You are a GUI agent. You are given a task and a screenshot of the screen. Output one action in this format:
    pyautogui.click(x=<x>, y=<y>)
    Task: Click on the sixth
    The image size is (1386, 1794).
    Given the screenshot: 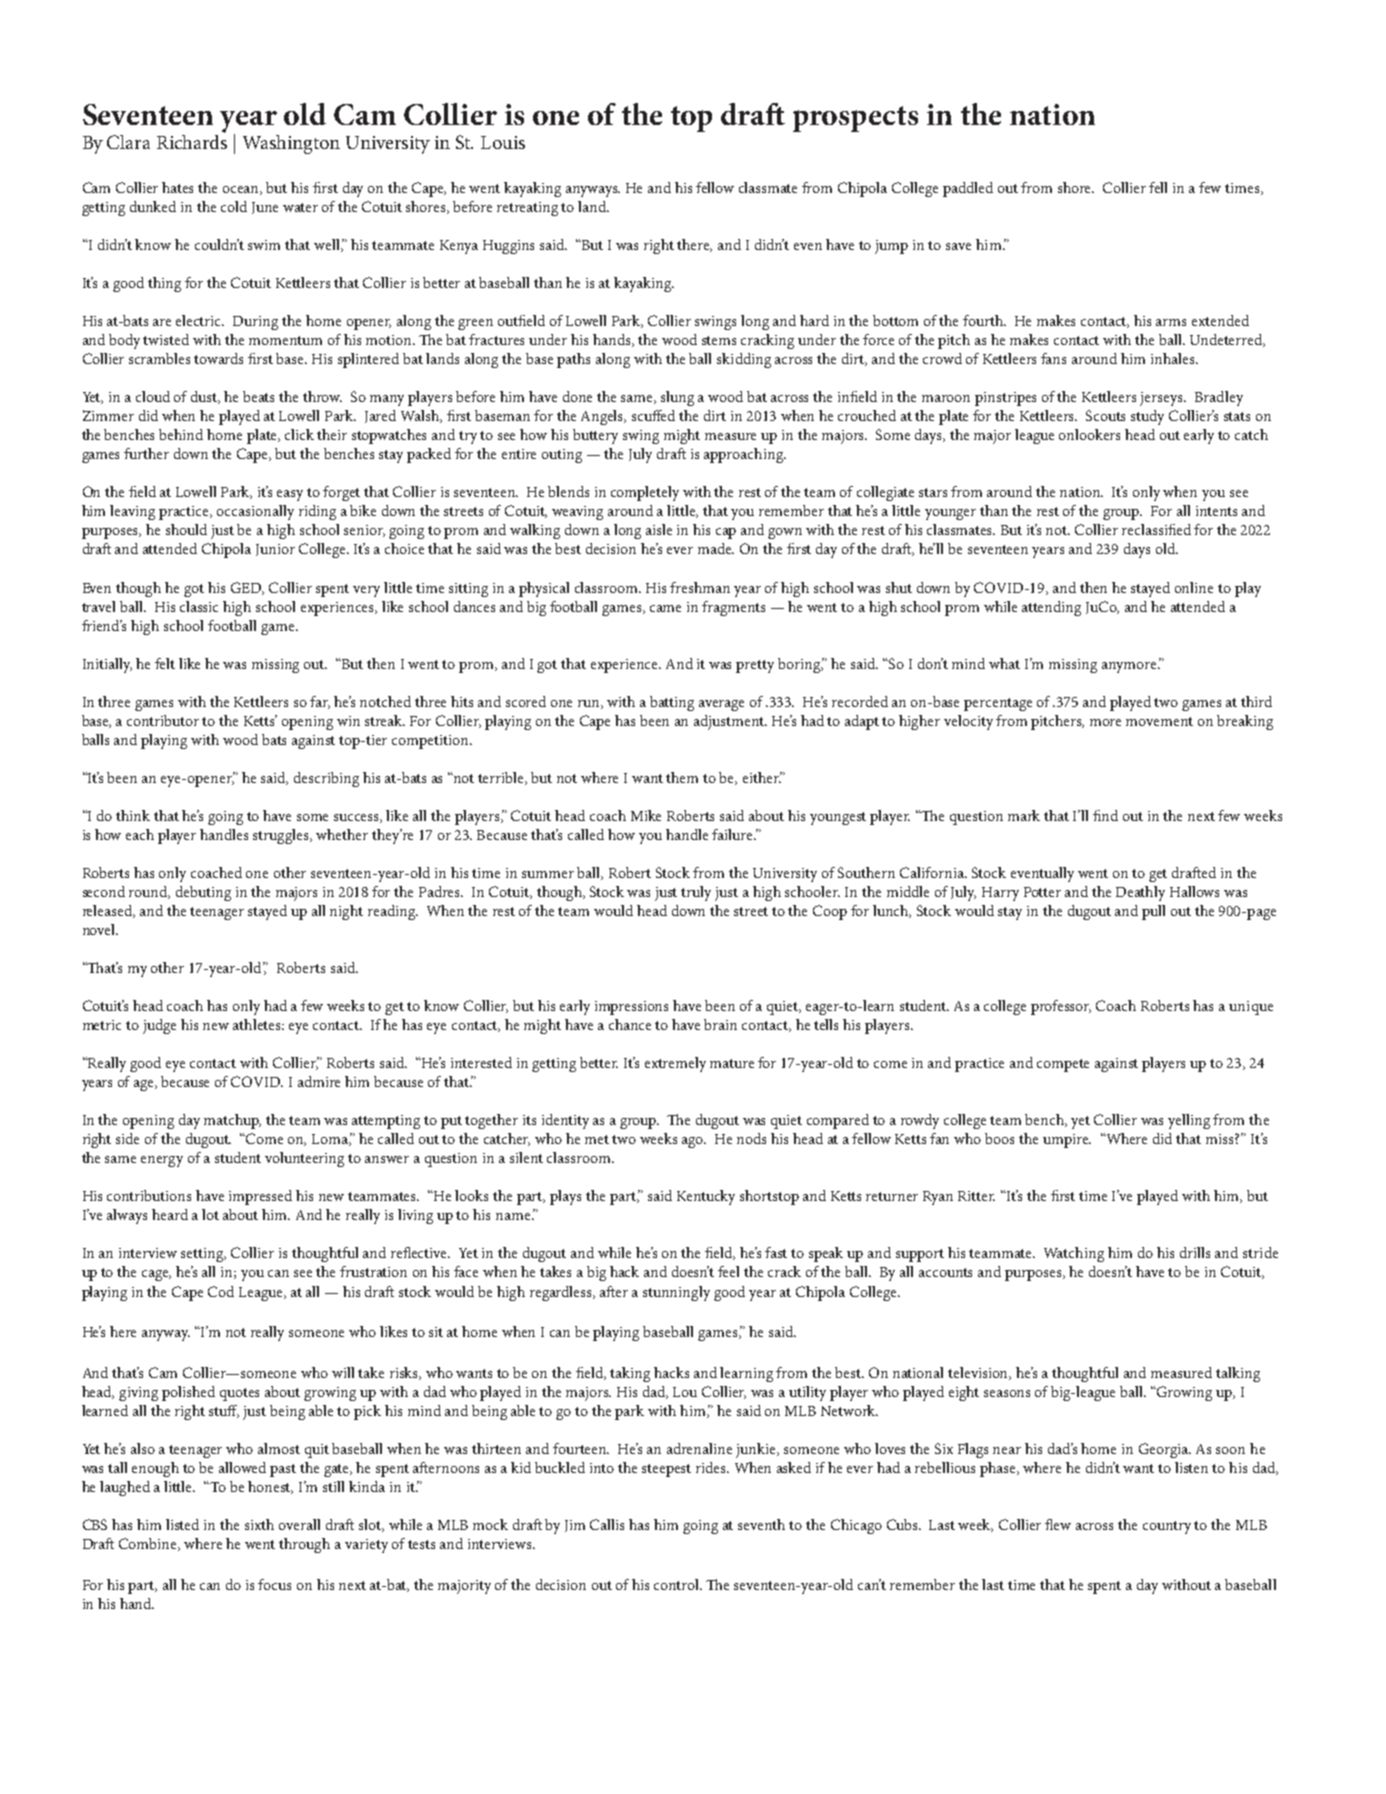 What is the action you would take?
    pyautogui.click(x=259, y=1524)
